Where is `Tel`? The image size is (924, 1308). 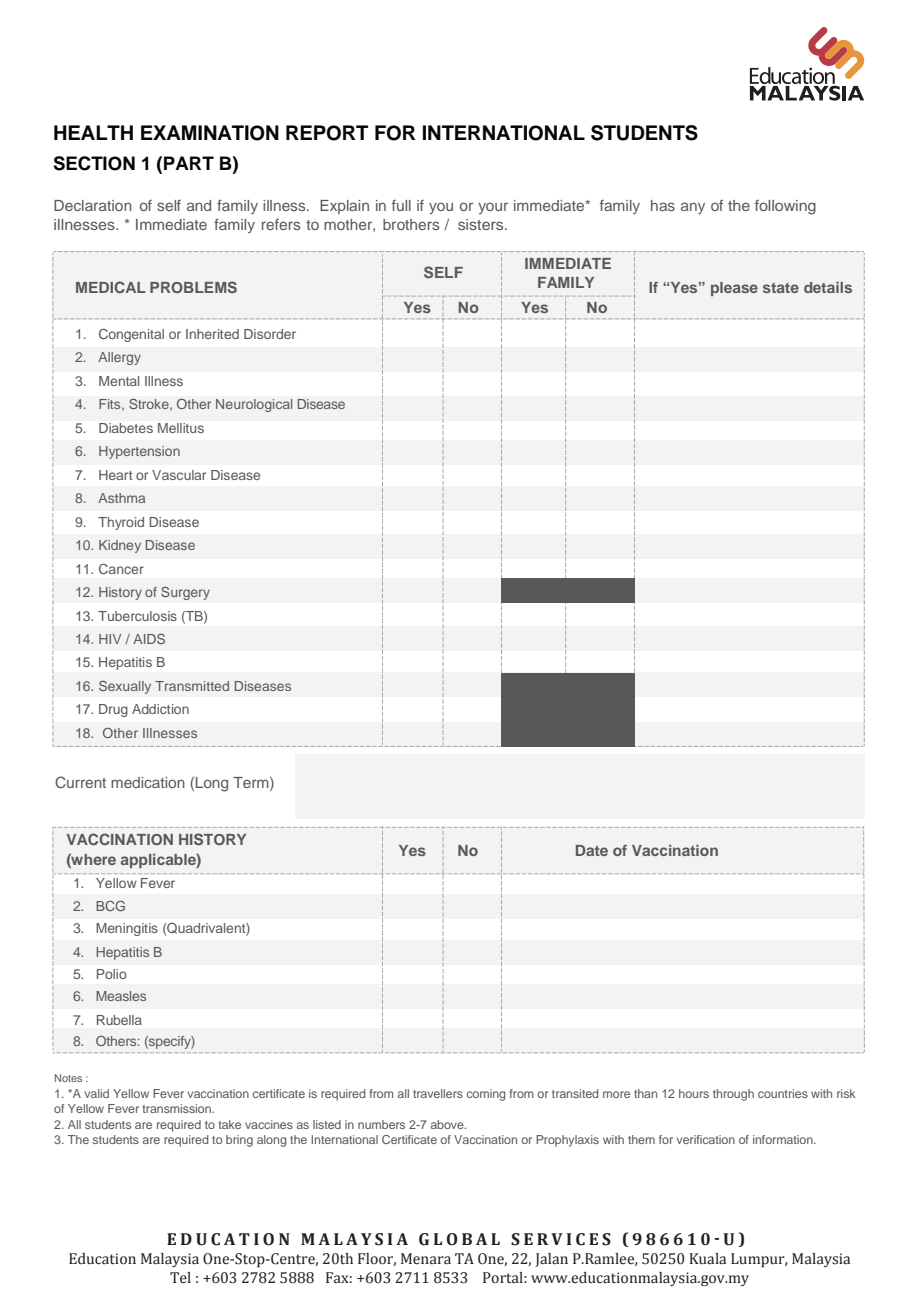
Tel is located at coordinates (180, 1278).
